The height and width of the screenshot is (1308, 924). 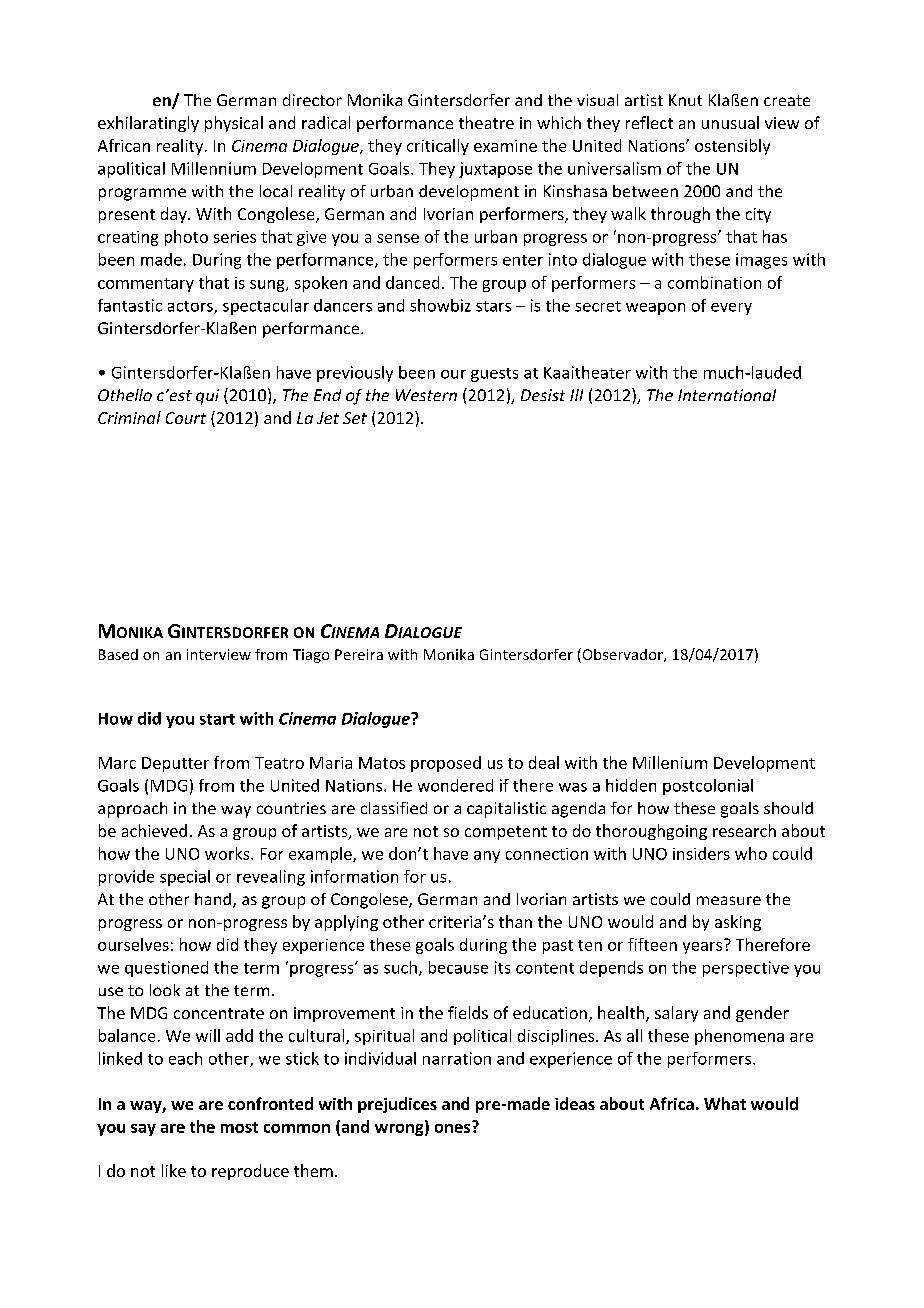 What do you see at coordinates (185, 878) in the screenshot?
I see `special` at bounding box center [185, 878].
